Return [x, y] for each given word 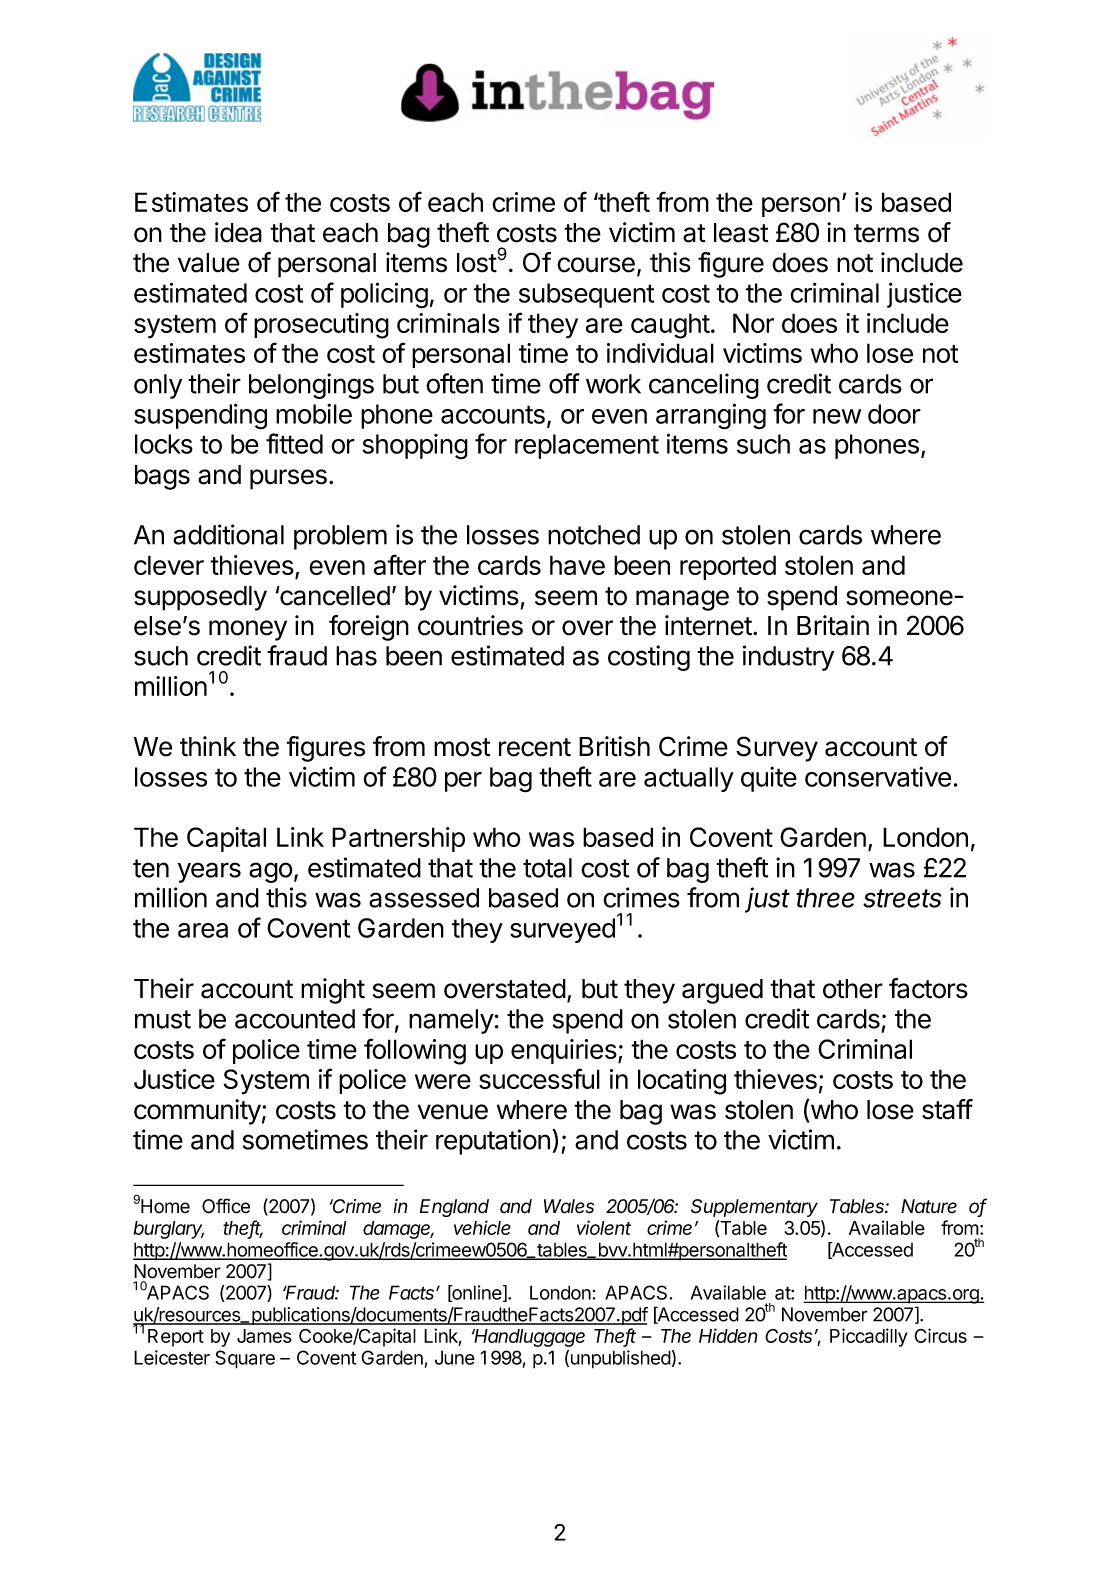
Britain [833, 625]
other [853, 989]
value [209, 263]
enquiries [564, 1051]
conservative [878, 777]
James [264, 1336]
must [163, 1019]
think [208, 746]
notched [594, 535]
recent [535, 747]
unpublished [621, 1359]
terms [886, 233]
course [596, 265]
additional [228, 534]
